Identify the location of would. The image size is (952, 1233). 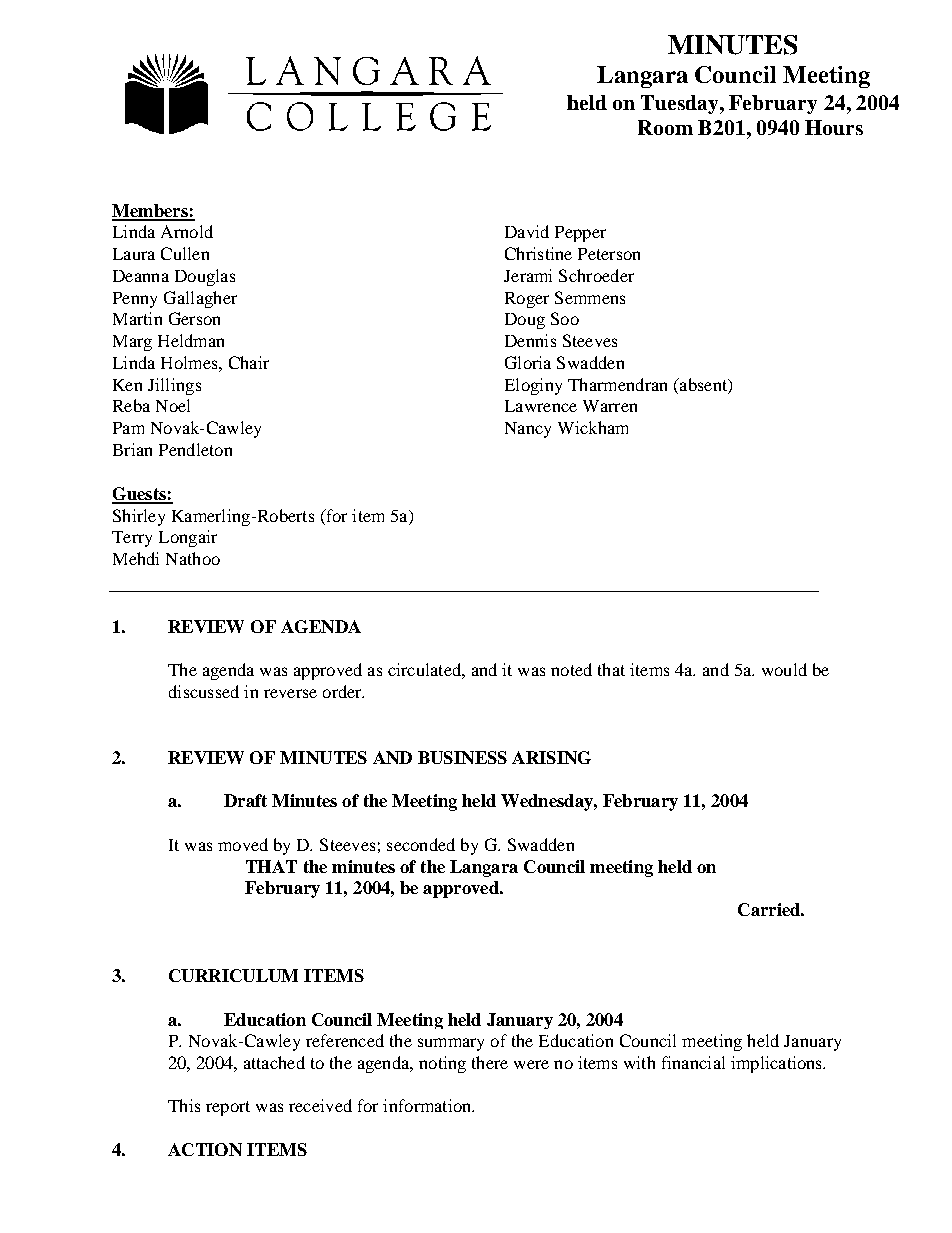
(784, 669).
